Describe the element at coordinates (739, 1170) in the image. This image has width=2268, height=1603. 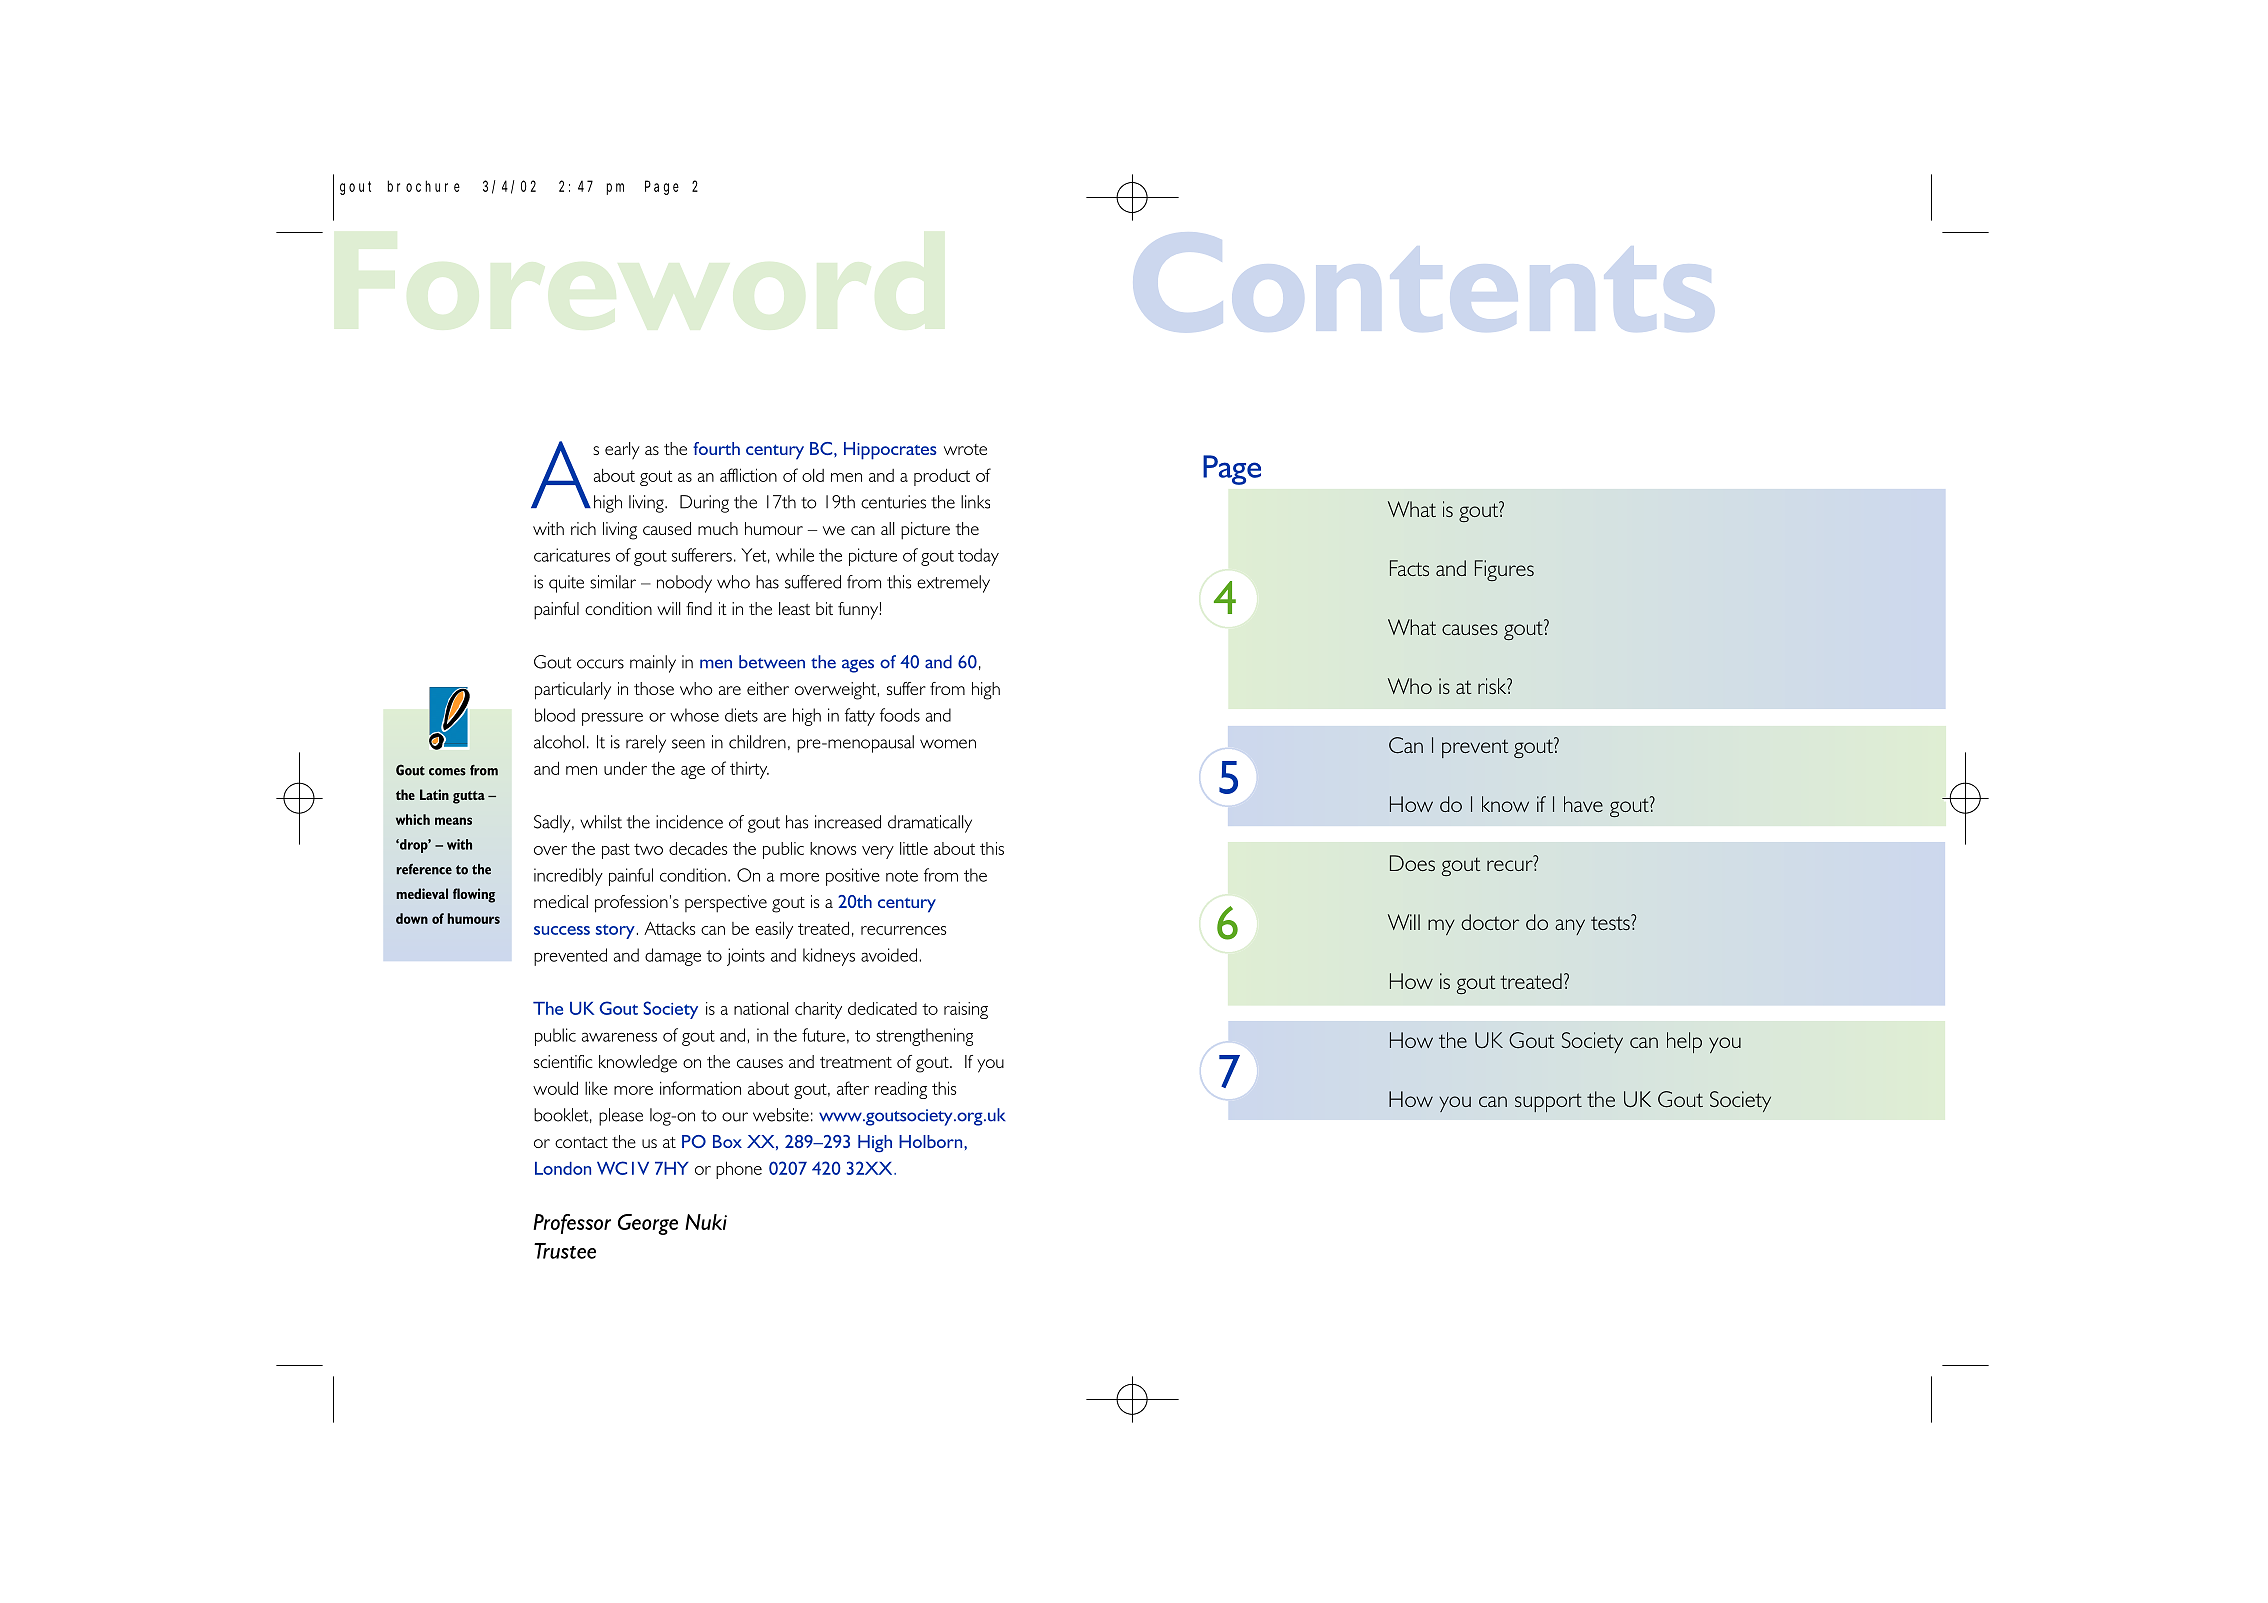
I see `phone` at that location.
